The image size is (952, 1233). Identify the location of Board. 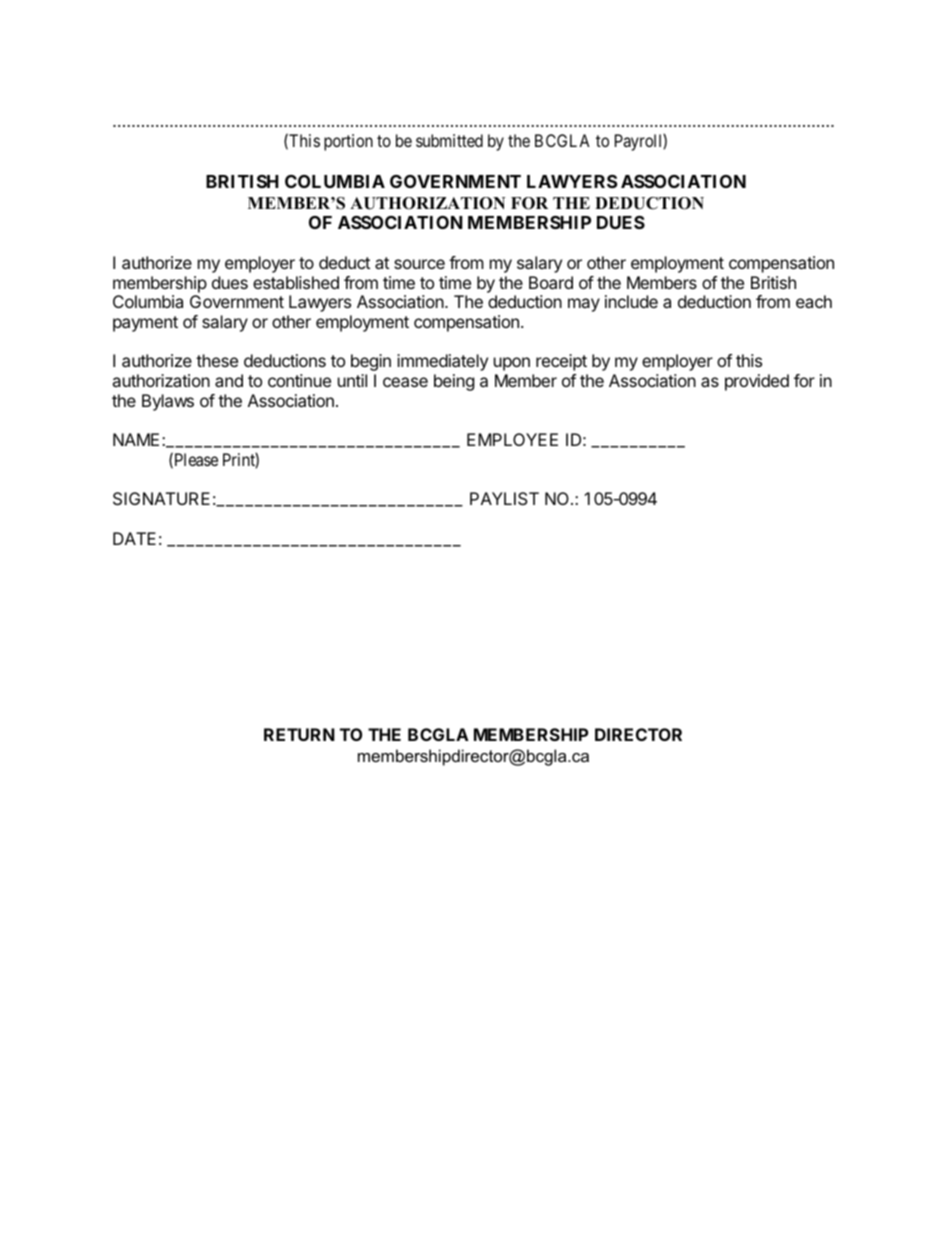
(551, 282).
